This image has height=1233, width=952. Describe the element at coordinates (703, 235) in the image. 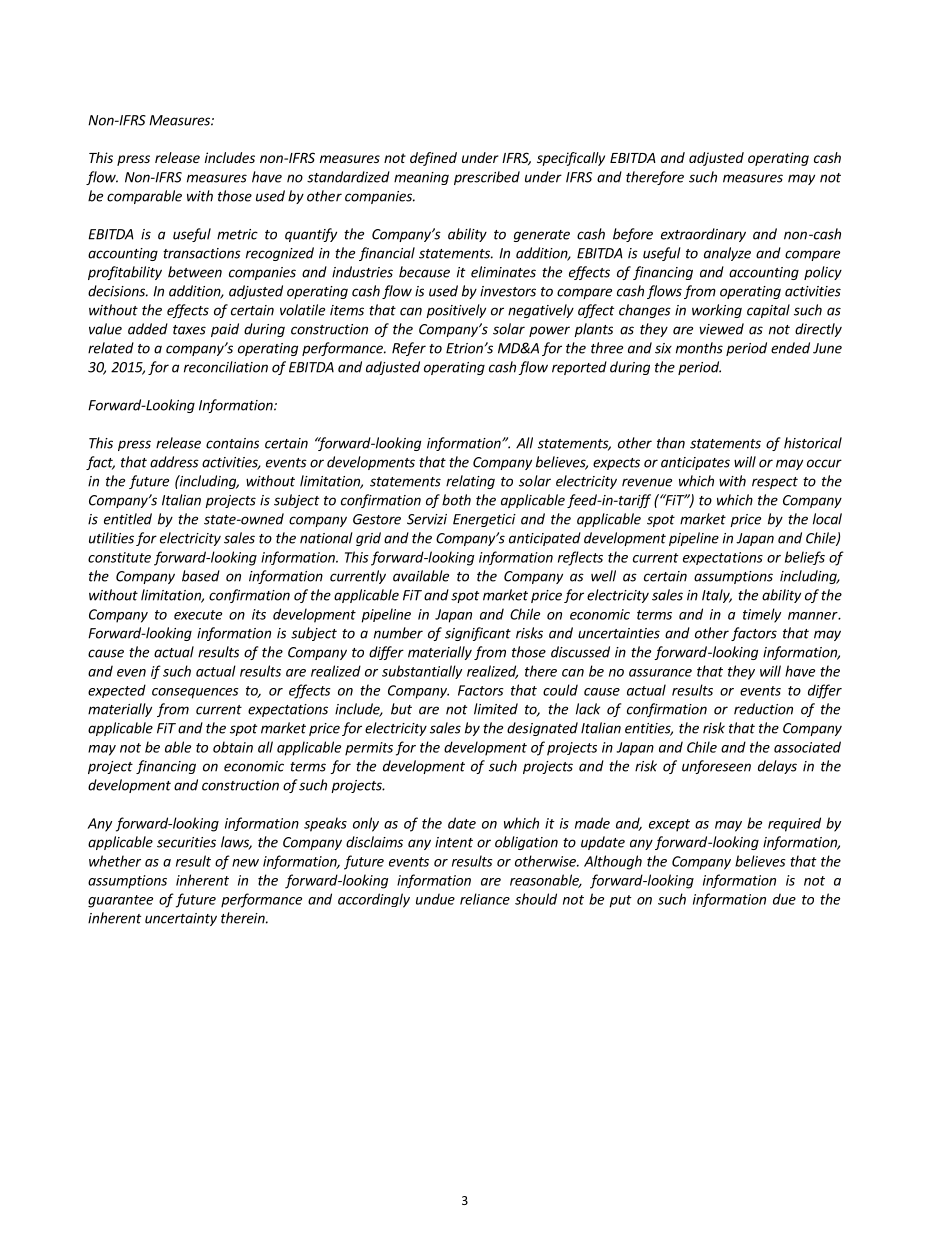

I see `extraordinary` at that location.
